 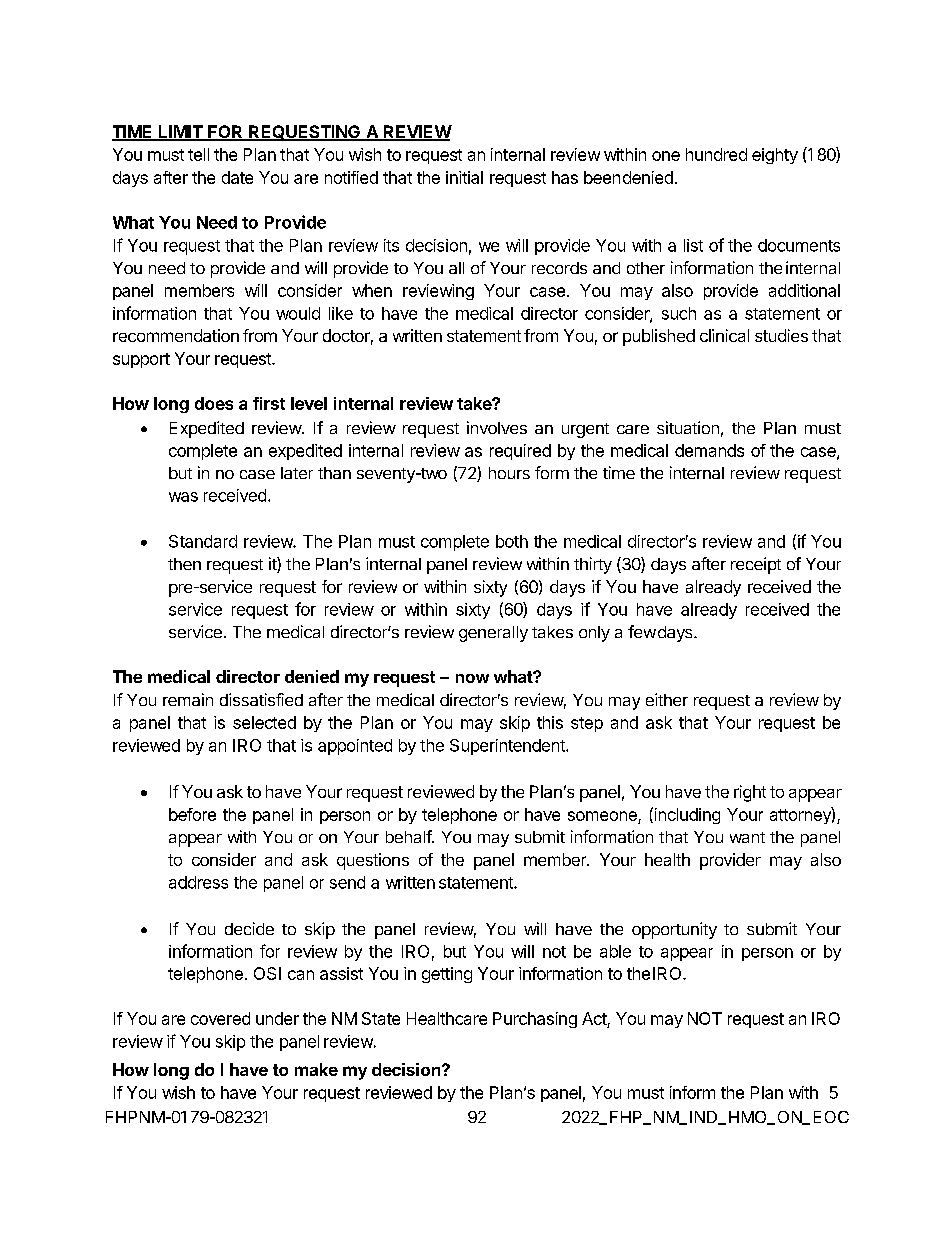 What do you see at coordinates (220, 1018) in the image?
I see `covered` at bounding box center [220, 1018].
